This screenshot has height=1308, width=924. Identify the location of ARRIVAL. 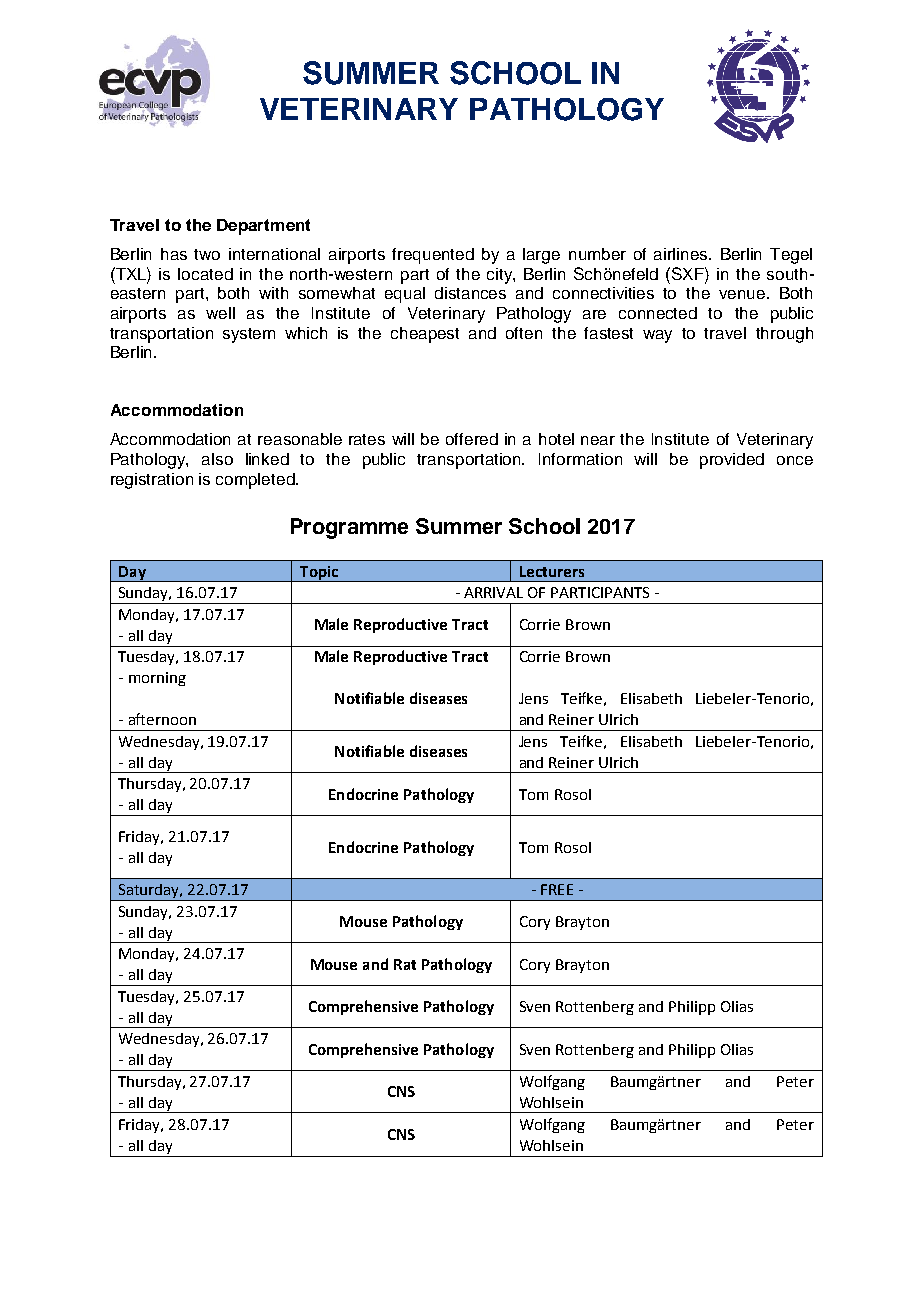
(493, 592).
